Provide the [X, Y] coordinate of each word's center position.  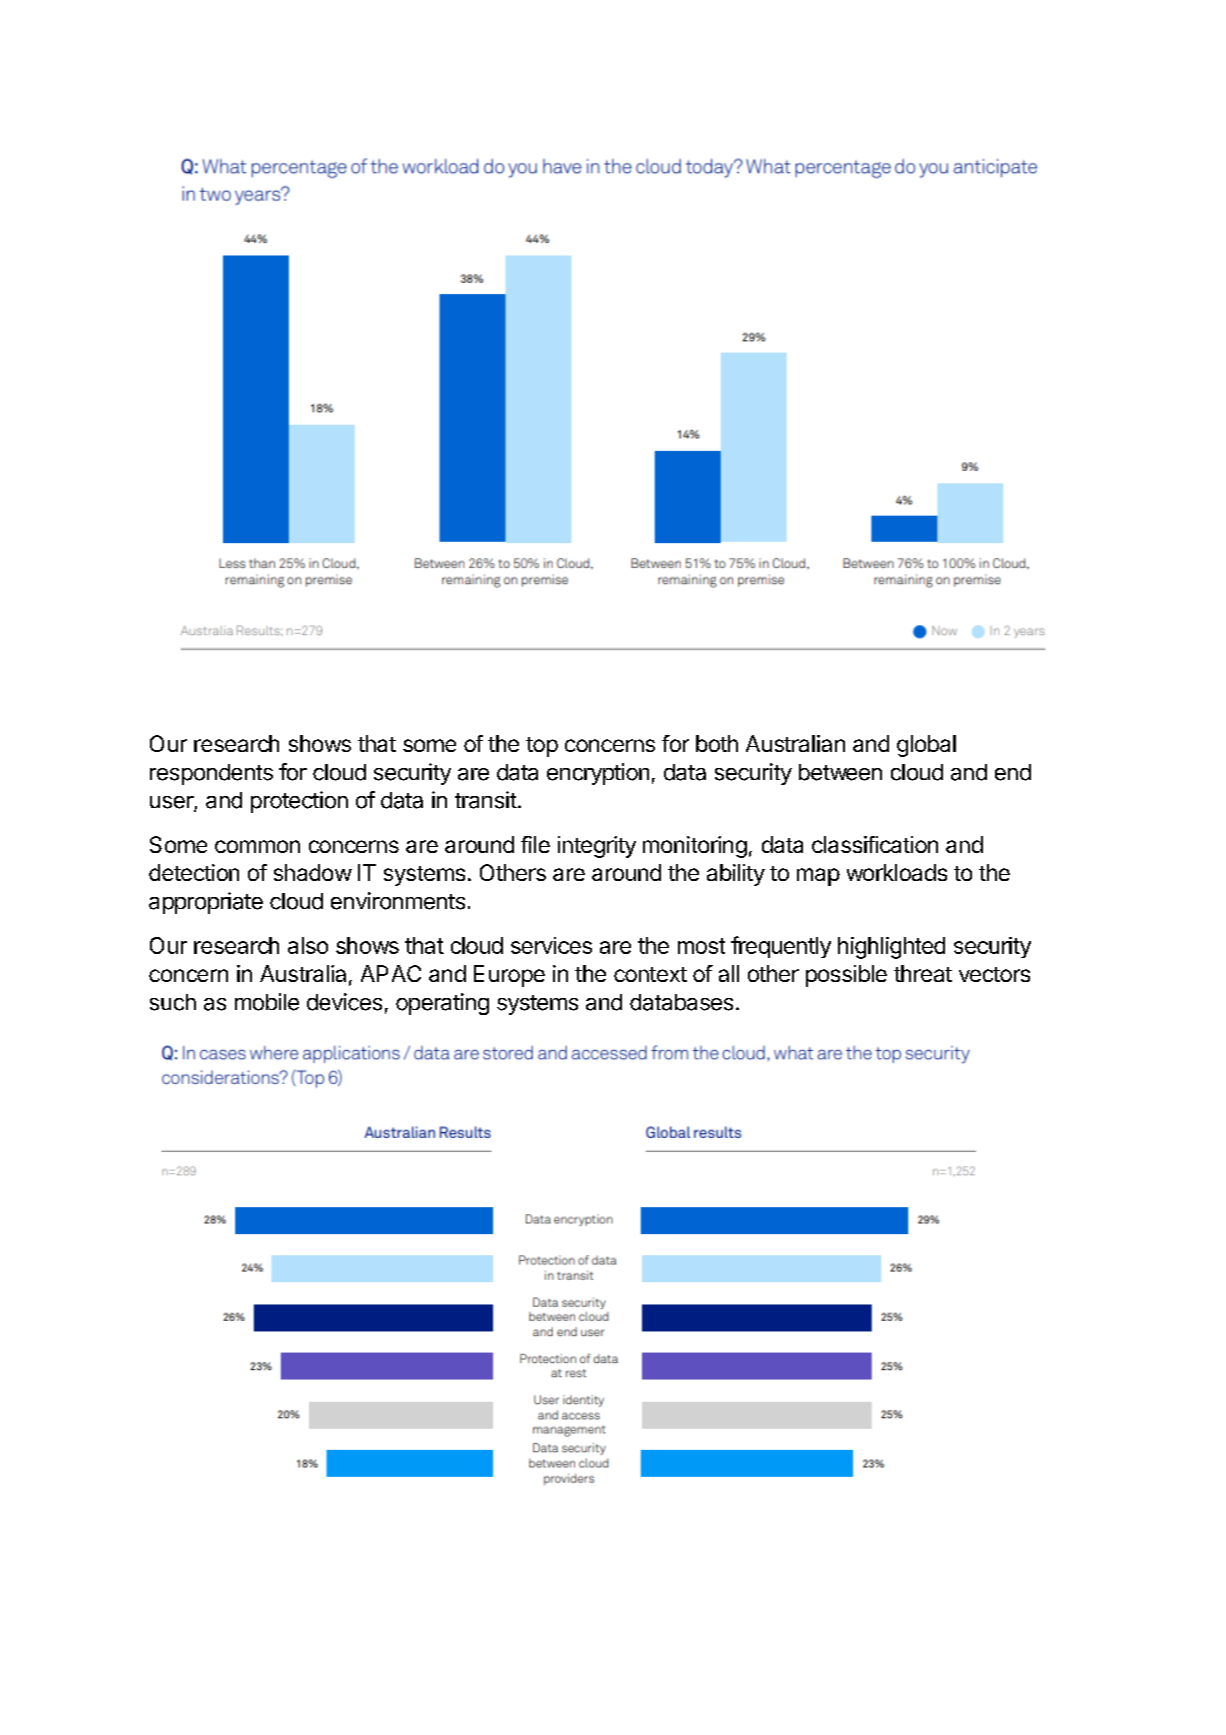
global [926, 746]
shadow [313, 872]
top [542, 747]
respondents [211, 774]
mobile [267, 1002]
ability [736, 875]
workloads [897, 872]
